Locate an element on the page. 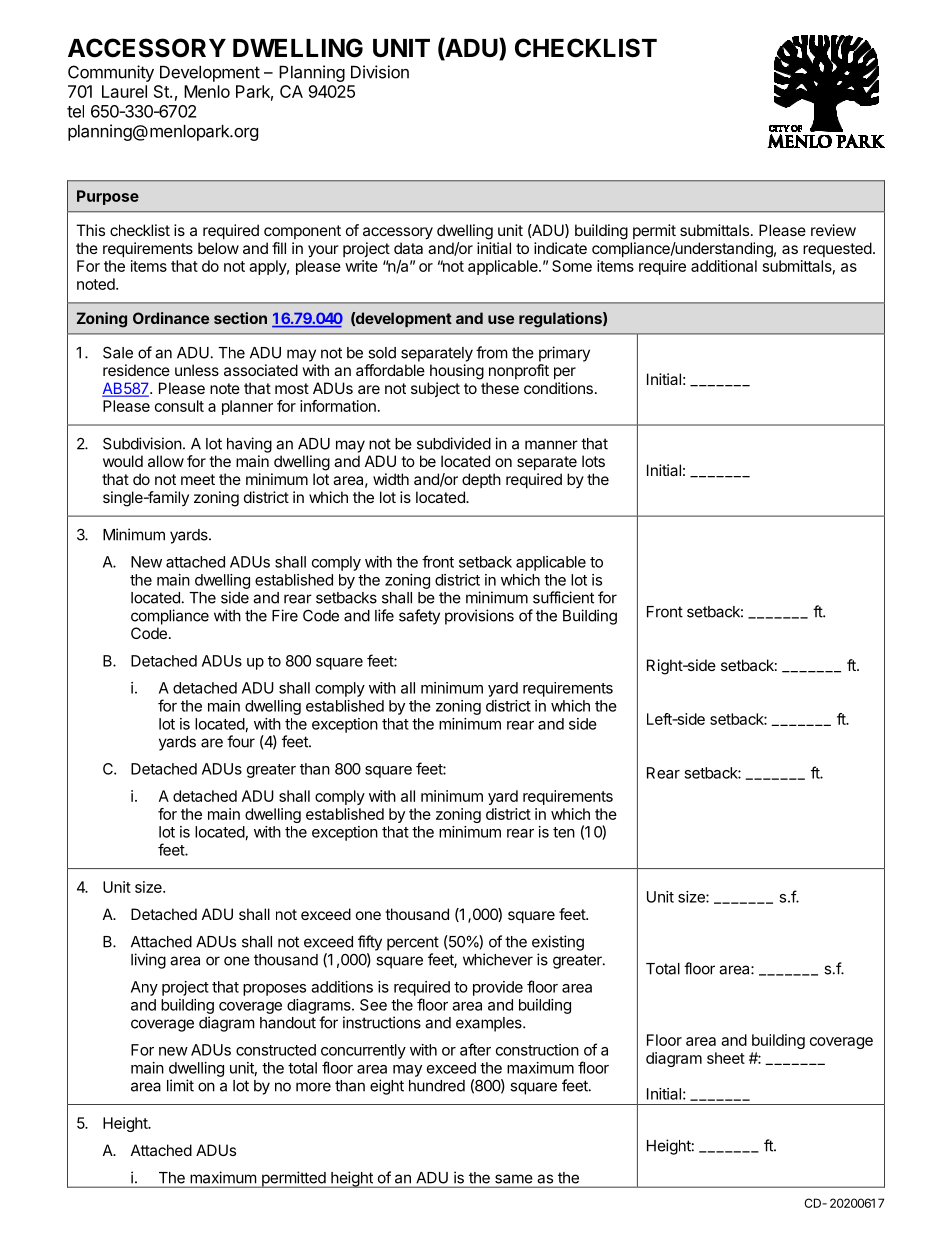  sufficient is located at coordinates (563, 597).
